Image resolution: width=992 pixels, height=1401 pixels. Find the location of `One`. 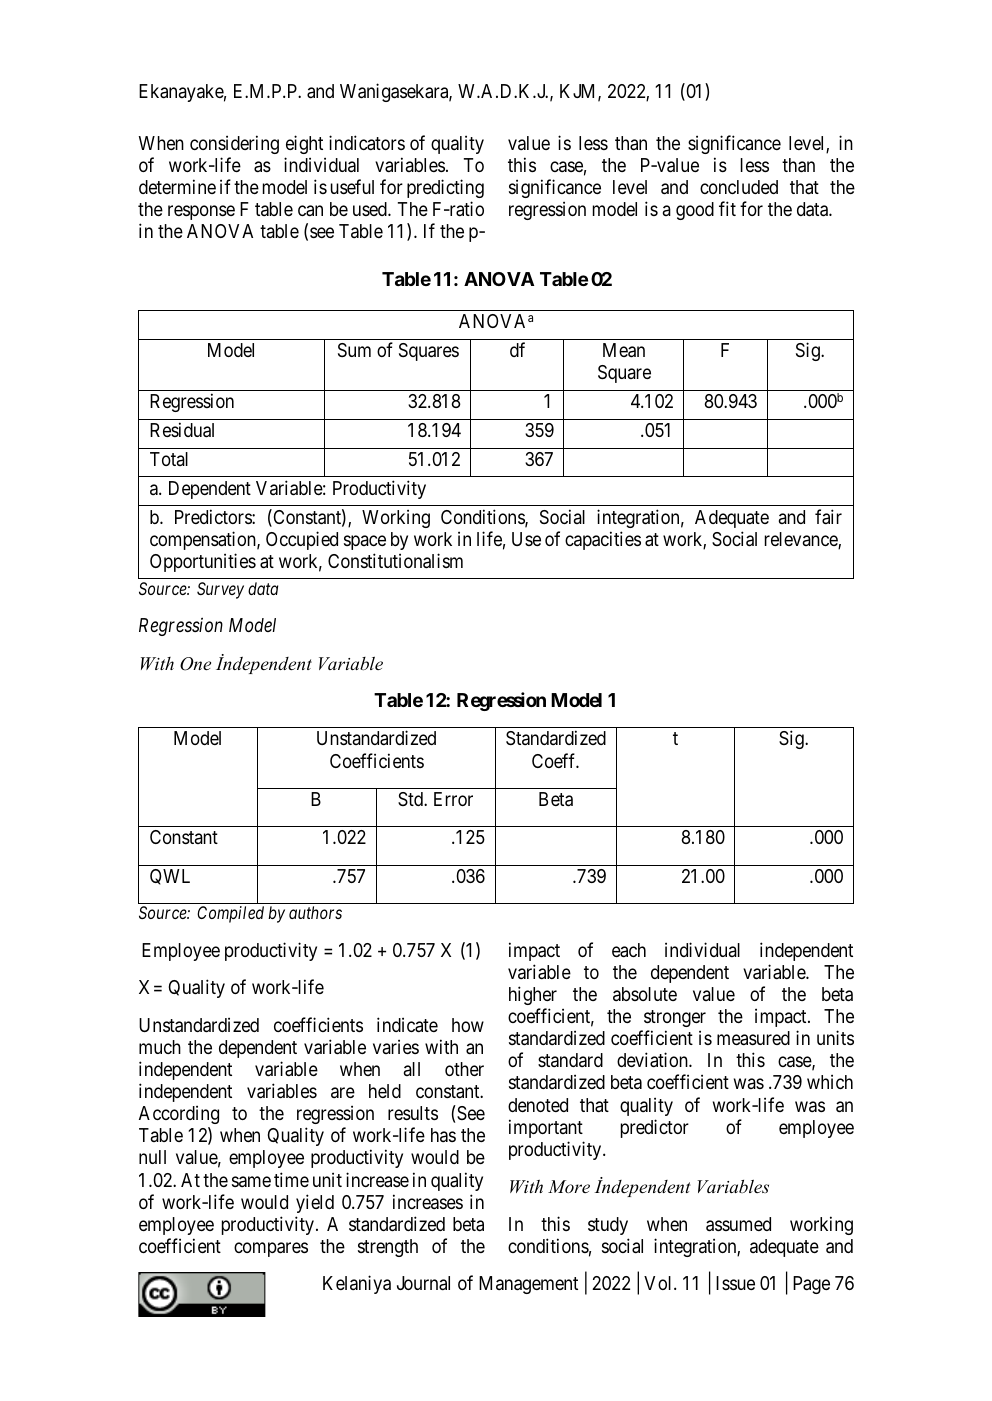

One is located at coordinates (195, 664).
